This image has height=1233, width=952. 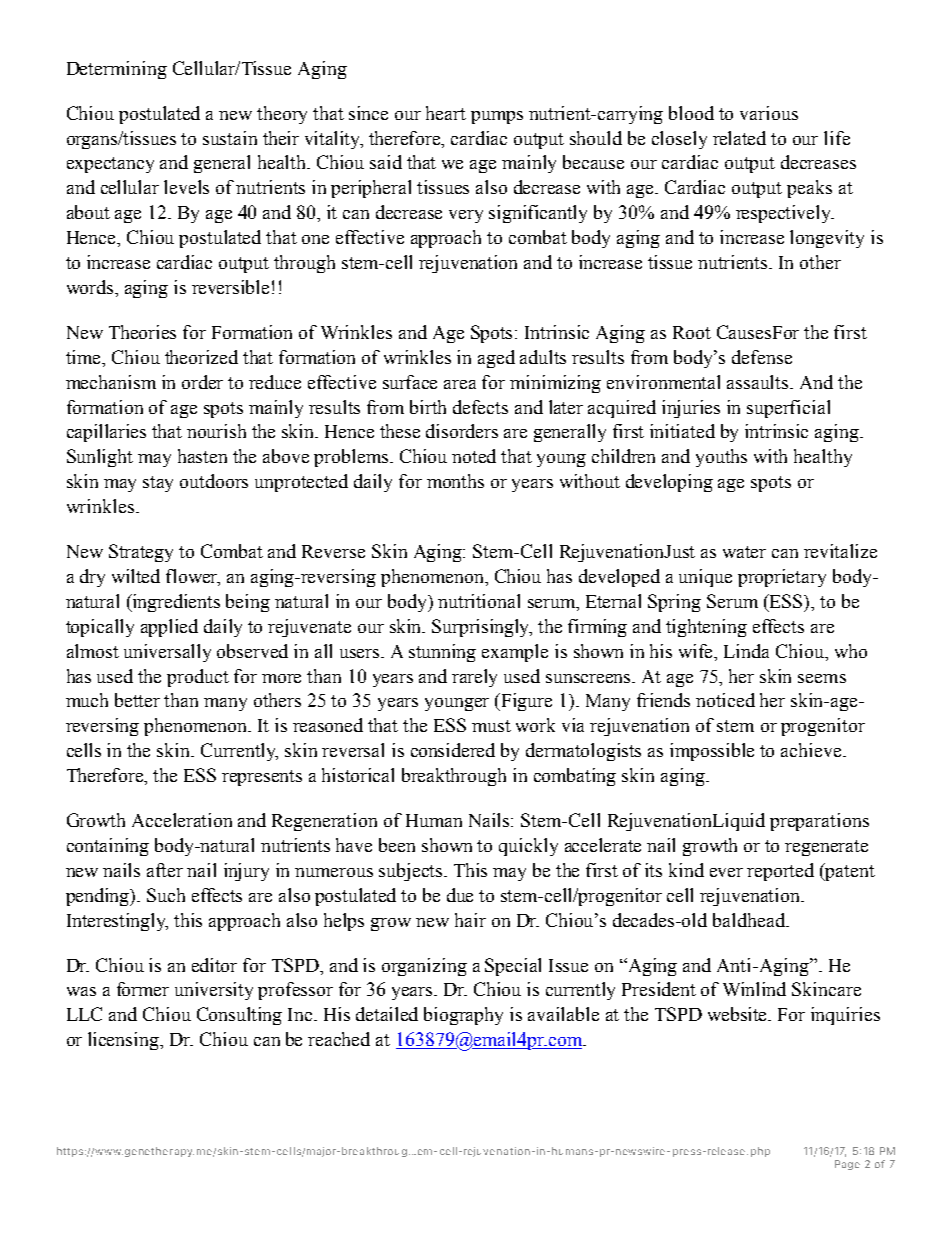 What do you see at coordinates (117, 70) in the image?
I see `Determining` at bounding box center [117, 70].
